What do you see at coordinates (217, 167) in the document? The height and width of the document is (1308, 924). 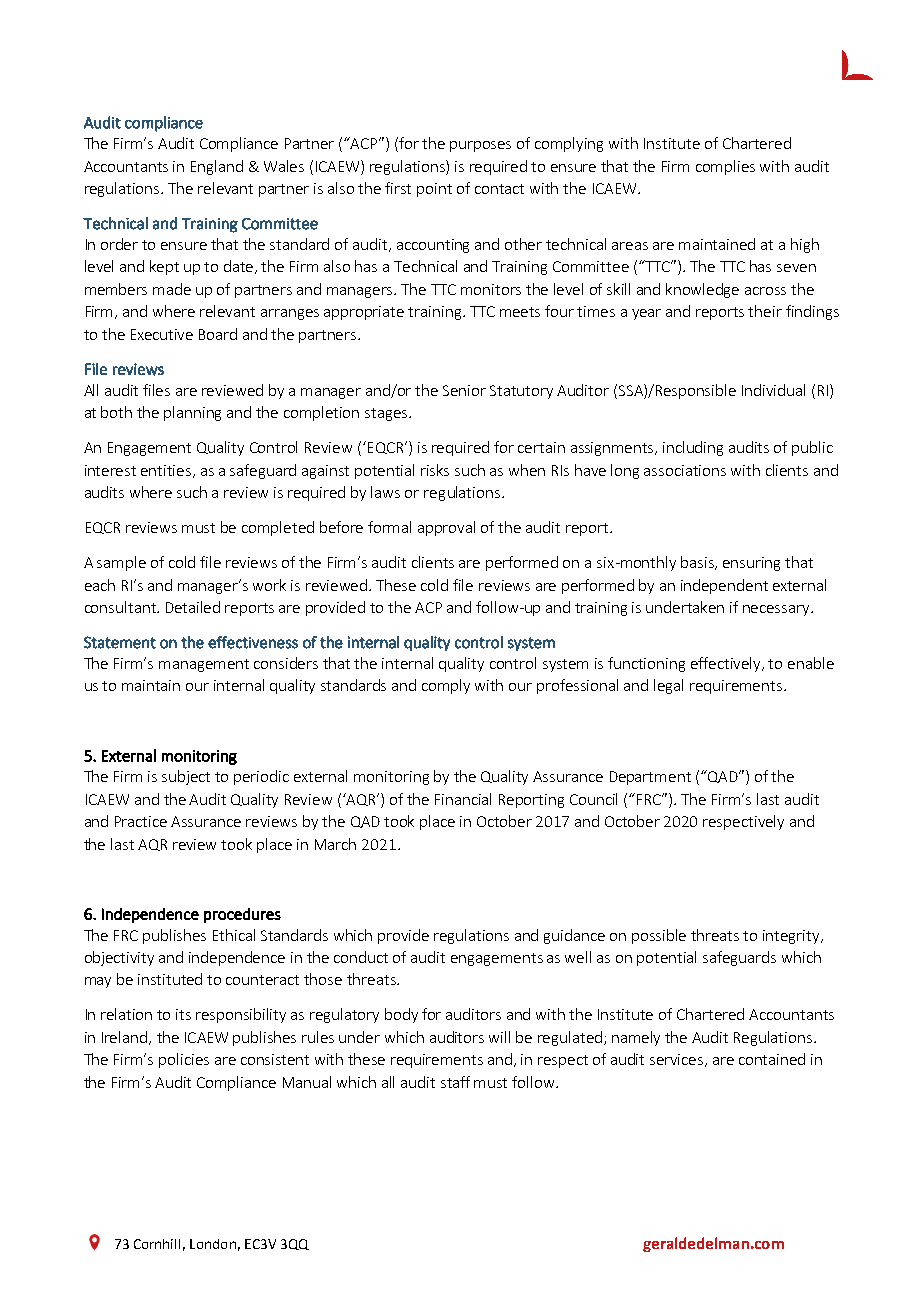 I see `England` at bounding box center [217, 167].
